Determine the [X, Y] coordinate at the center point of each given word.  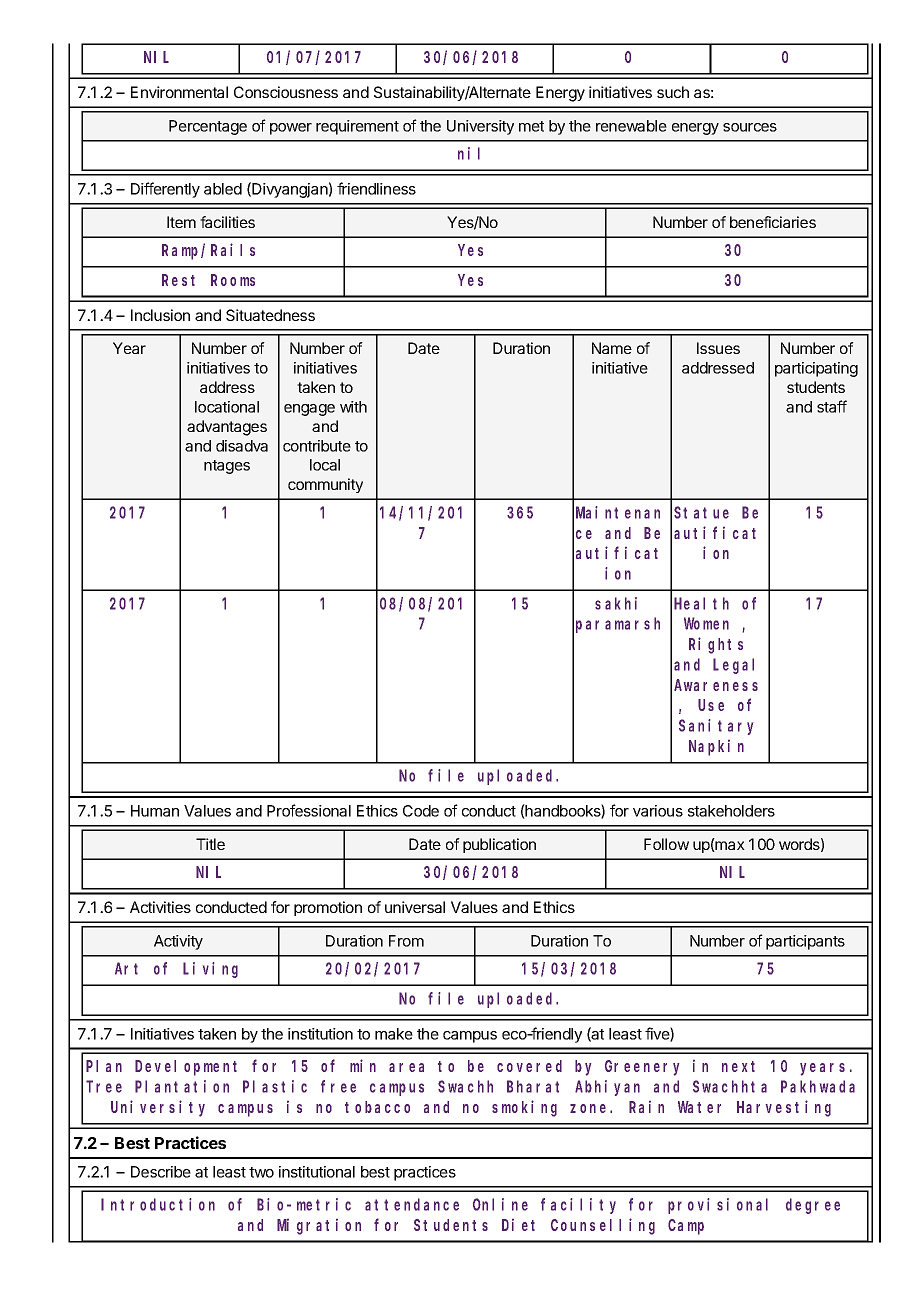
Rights [716, 645]
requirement [357, 127]
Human [155, 811]
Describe [161, 1172]
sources [750, 127]
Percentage [208, 127]
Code [421, 811]
